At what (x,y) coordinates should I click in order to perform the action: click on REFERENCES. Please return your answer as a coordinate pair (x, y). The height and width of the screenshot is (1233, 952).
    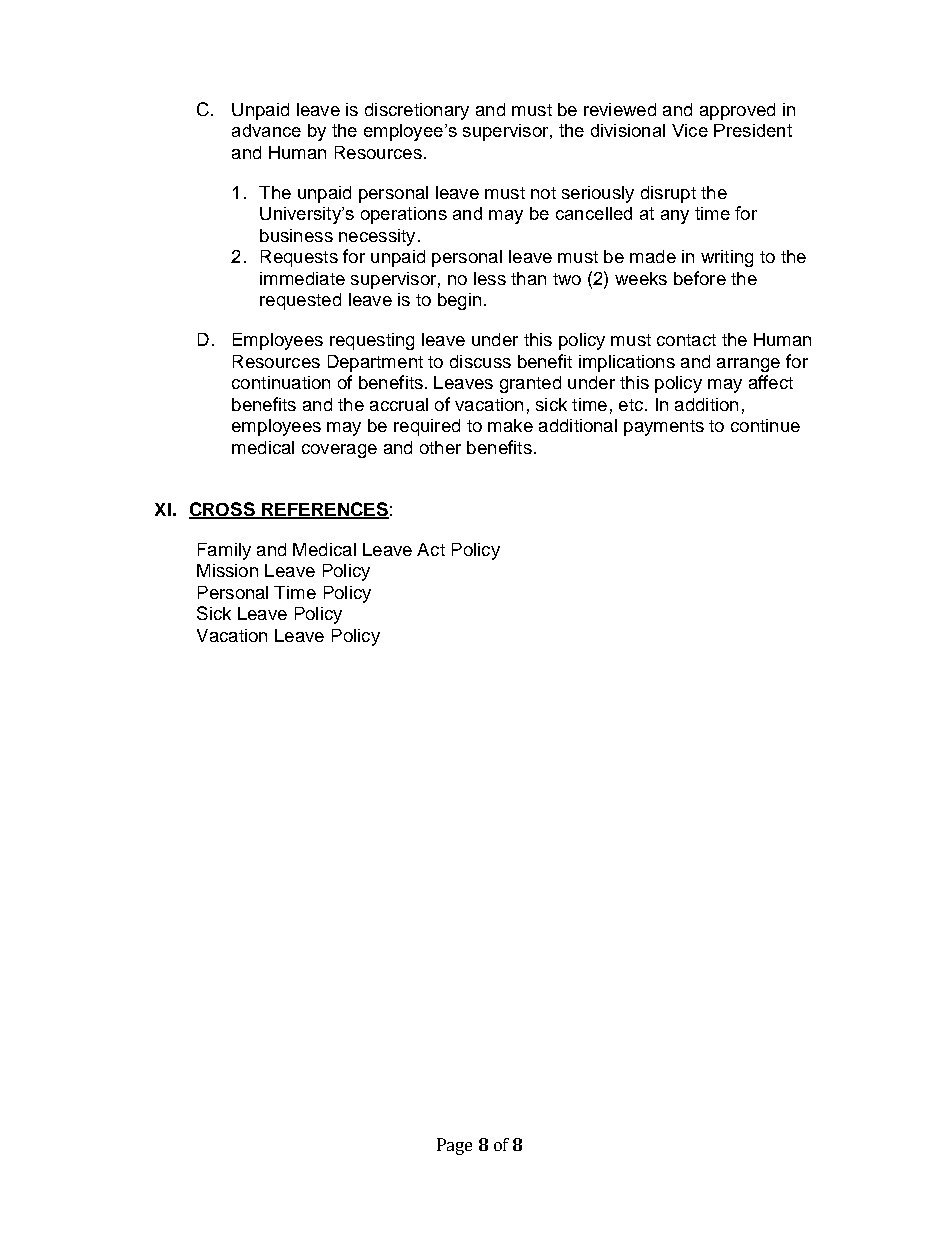
    Looking at the image, I should click on (324, 510).
